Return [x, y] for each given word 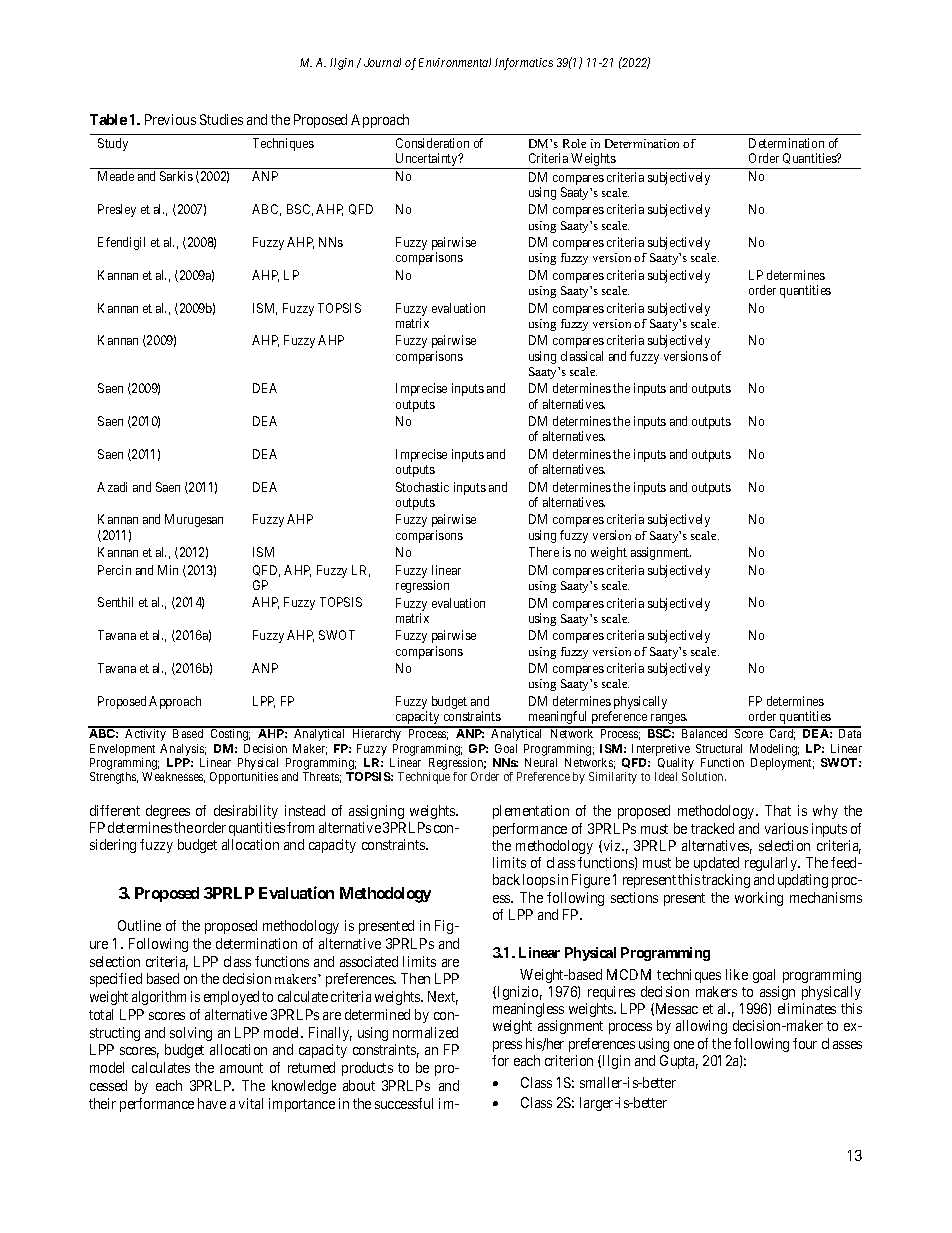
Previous [170, 119]
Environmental [455, 62]
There [544, 552]
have [212, 1103]
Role [574, 143]
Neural [541, 762]
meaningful [558, 719]
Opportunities [244, 778]
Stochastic [422, 487]
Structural [719, 748]
